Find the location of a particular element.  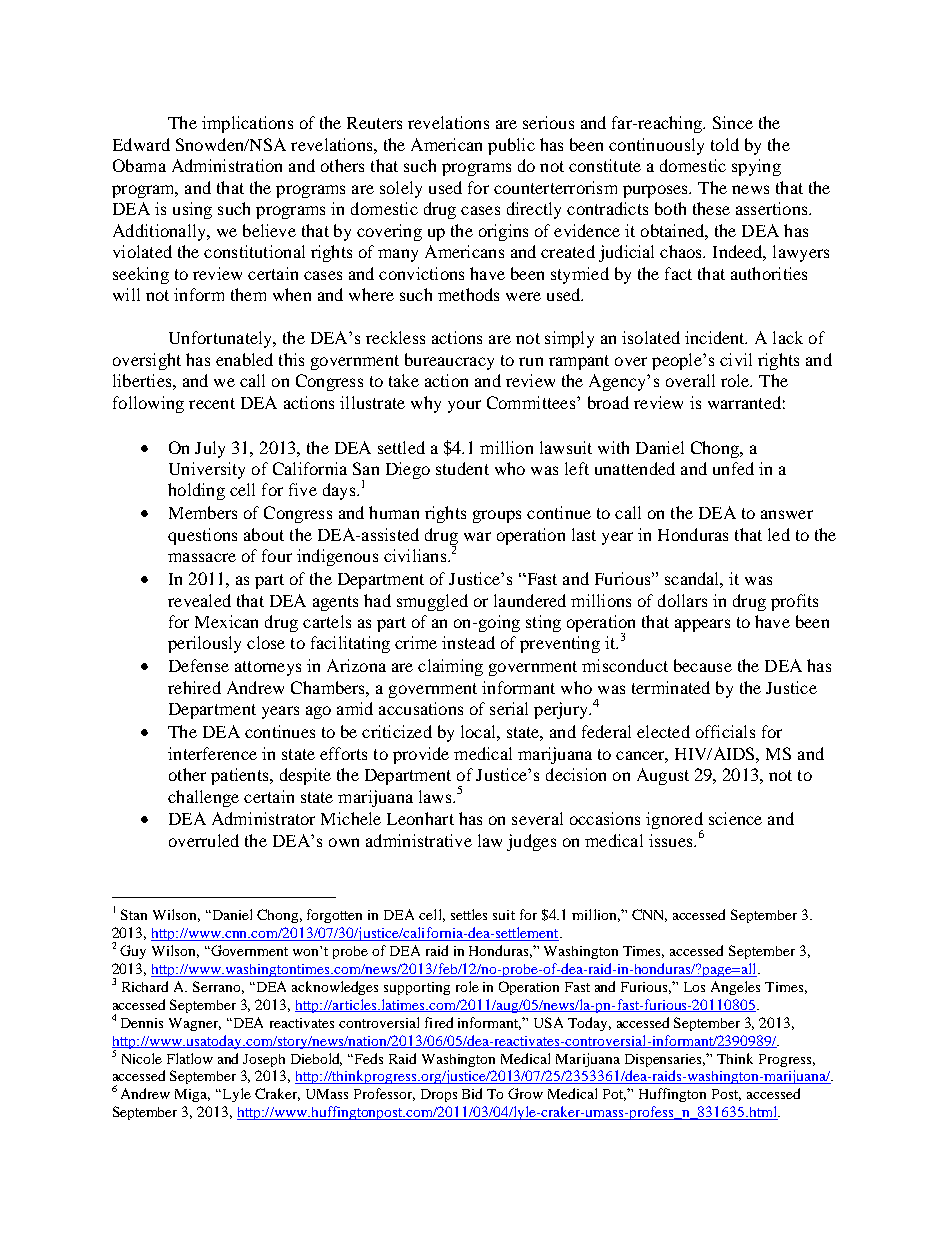

Bid is located at coordinates (472, 1093).
